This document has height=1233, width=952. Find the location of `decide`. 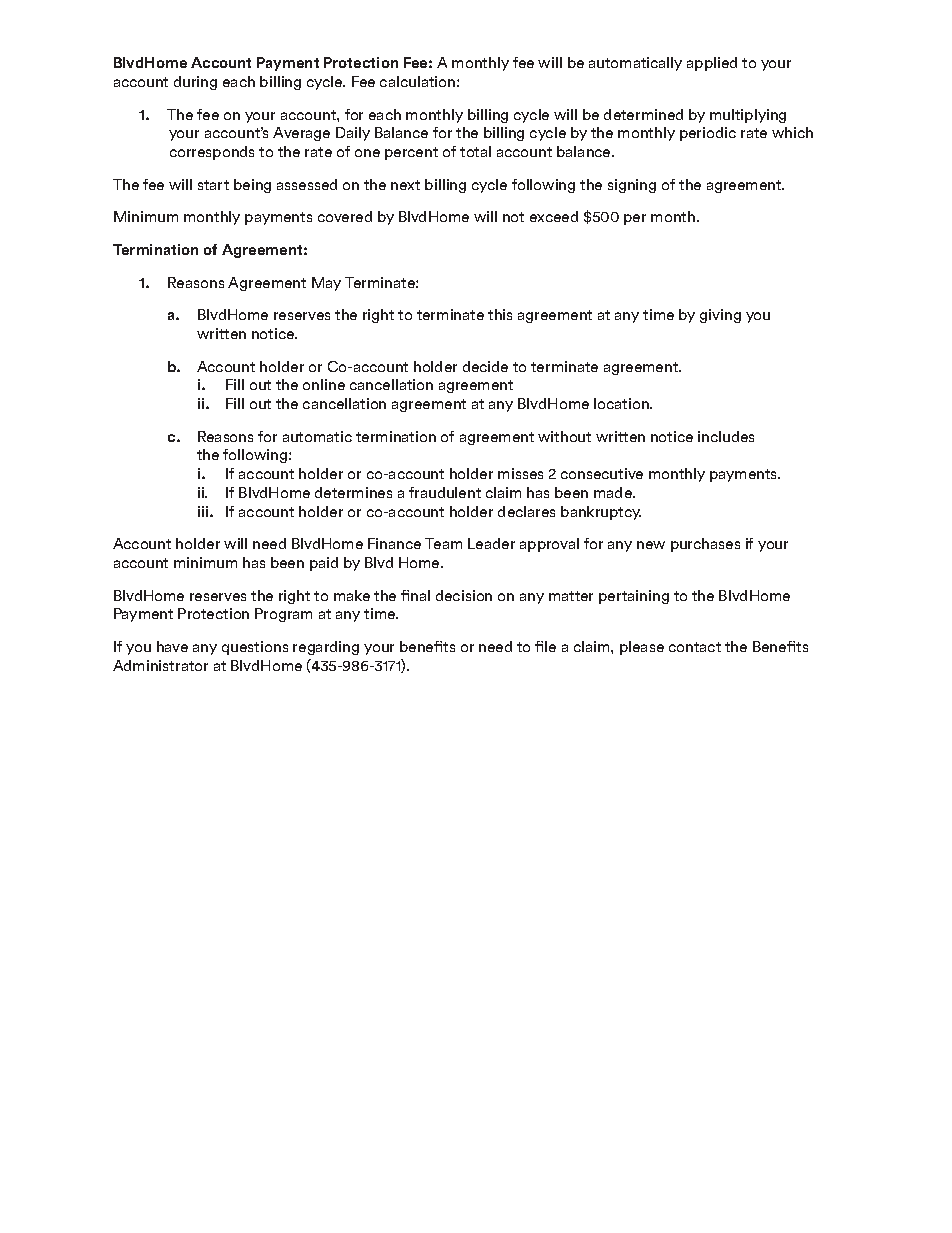

decide is located at coordinates (485, 366).
